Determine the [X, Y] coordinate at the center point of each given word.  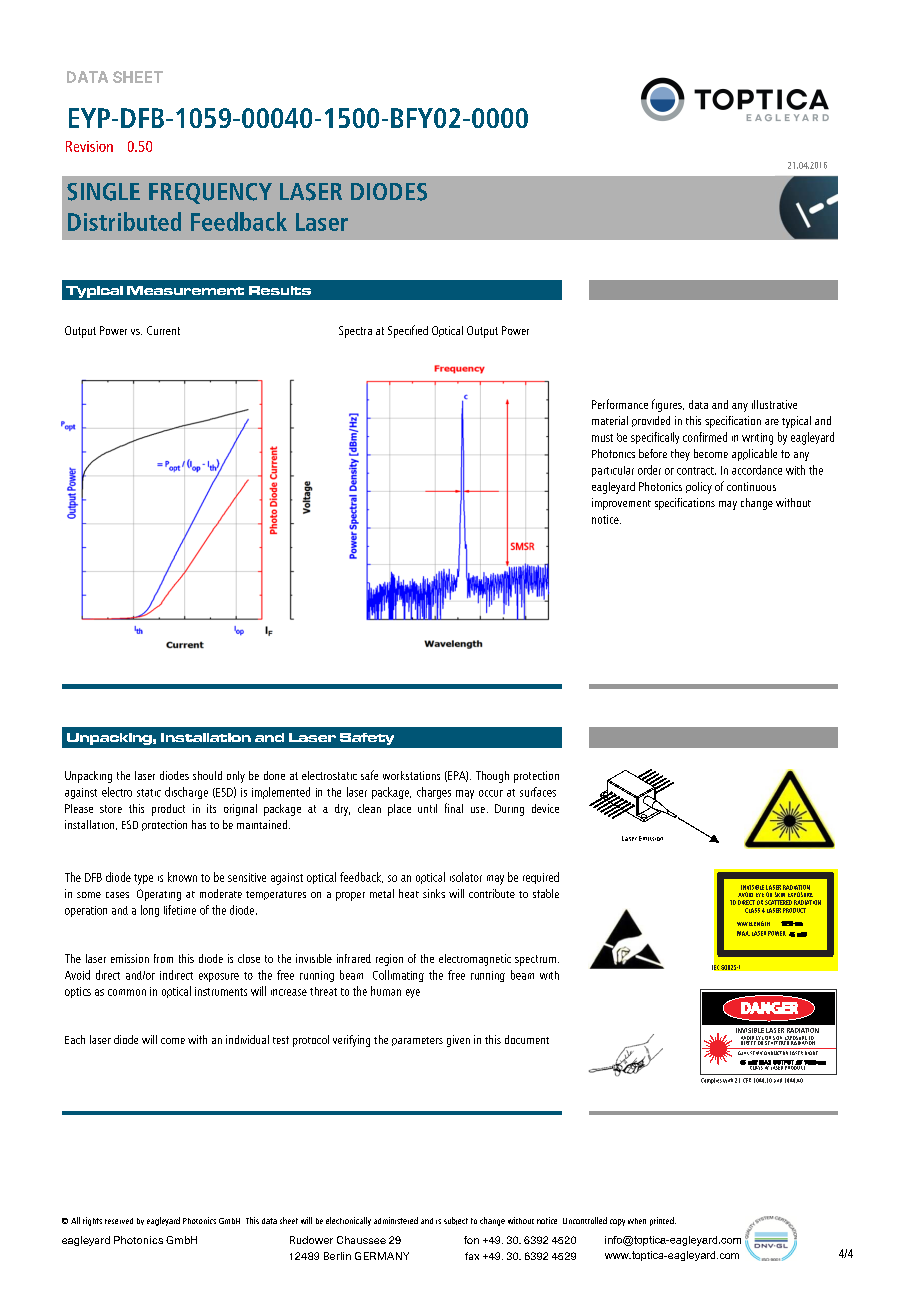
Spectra [355, 332]
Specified [408, 331]
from [163, 958]
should [207, 775]
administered [396, 1220]
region [389, 960]
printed [663, 1221]
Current [163, 330]
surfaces [538, 792]
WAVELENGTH [753, 923]
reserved [119, 1221]
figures [668, 405]
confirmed [705, 437]
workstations [411, 775]
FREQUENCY [210, 193]
